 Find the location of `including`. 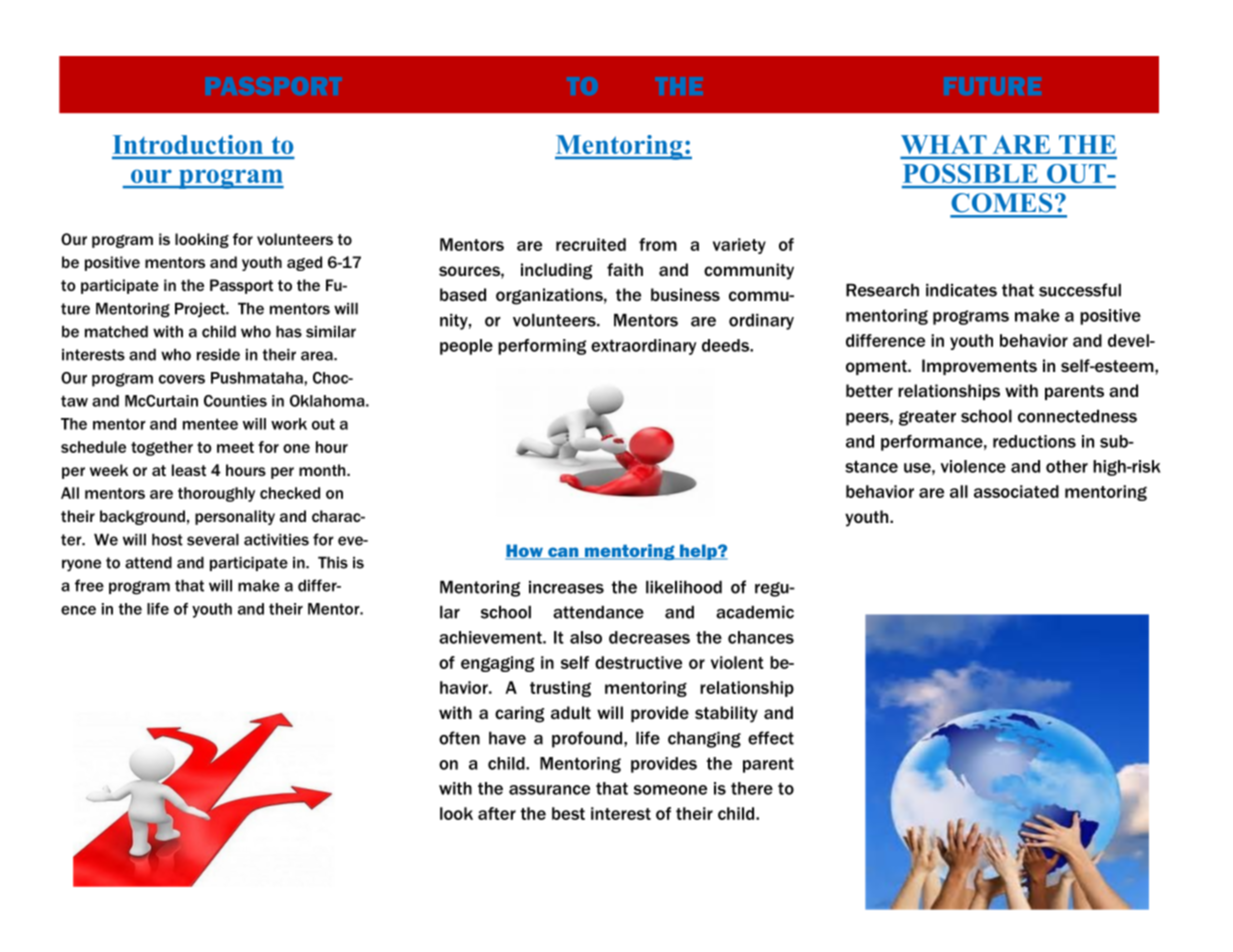

including is located at coordinates (556, 271).
